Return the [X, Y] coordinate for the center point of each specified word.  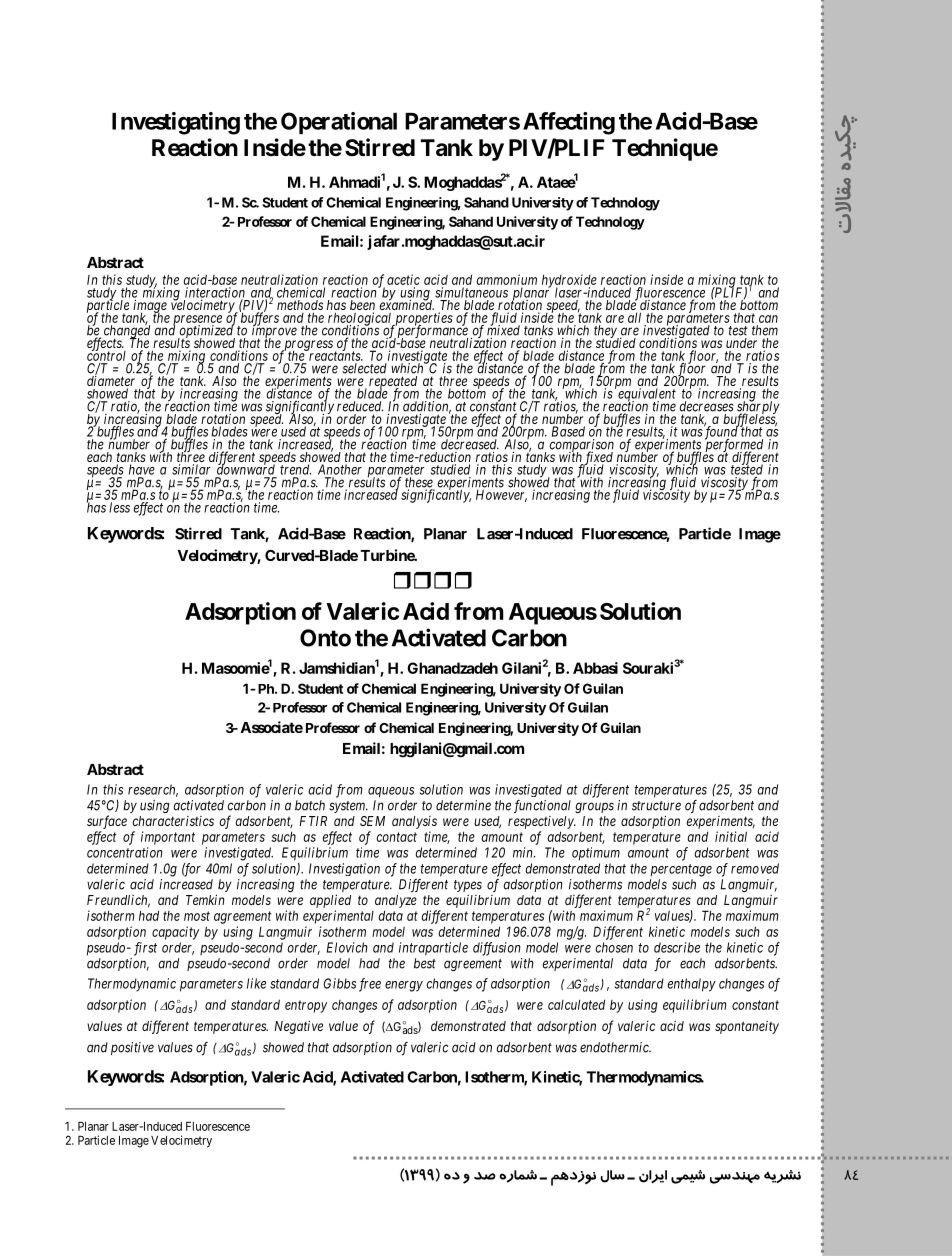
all [634, 317]
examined [407, 304]
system [348, 807]
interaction [215, 293]
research [153, 790]
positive [132, 1048]
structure [656, 806]
